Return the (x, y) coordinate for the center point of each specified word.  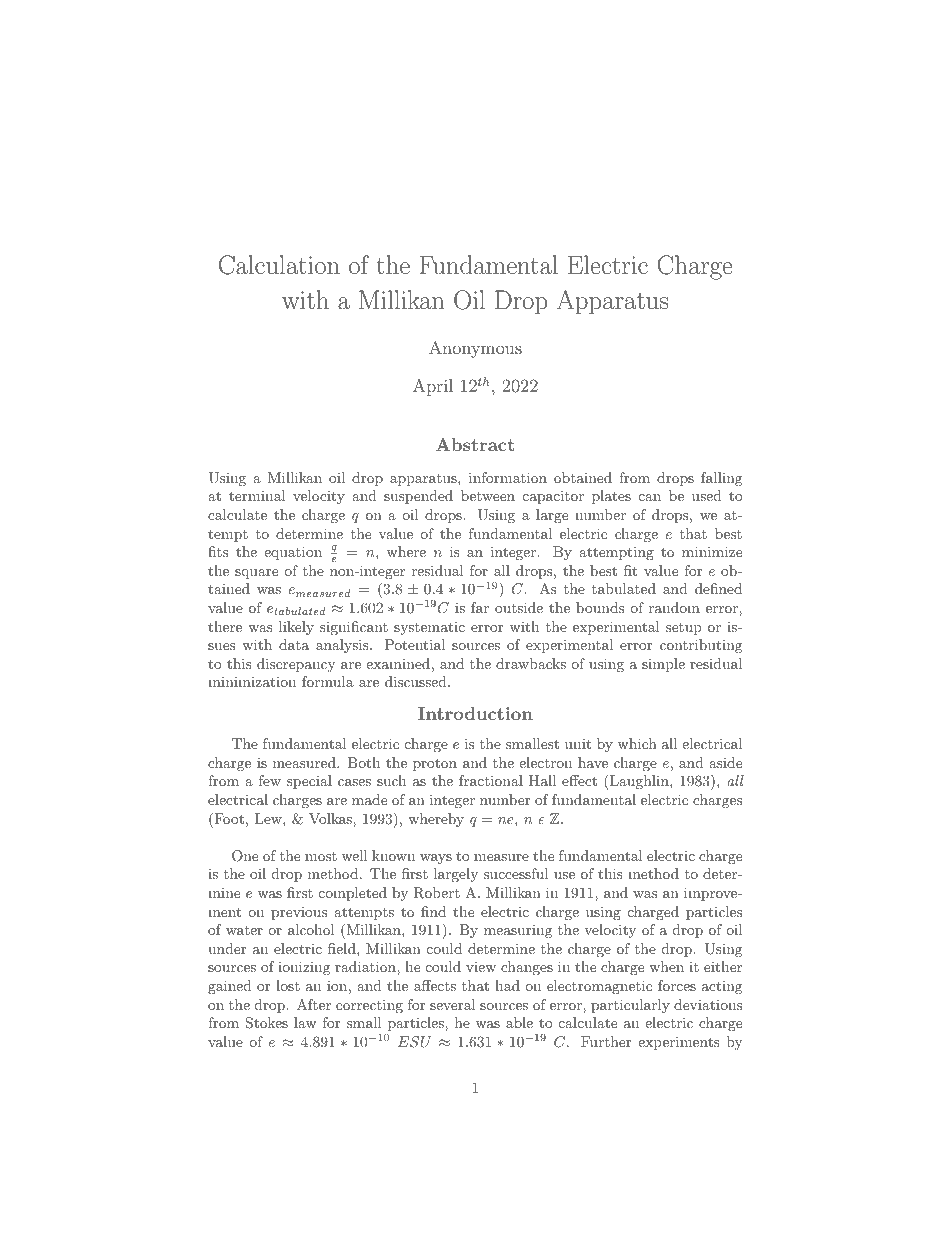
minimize (712, 551)
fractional (491, 780)
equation (293, 553)
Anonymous (475, 349)
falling (721, 479)
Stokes (267, 1023)
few (270, 780)
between (488, 495)
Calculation (279, 265)
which (637, 743)
